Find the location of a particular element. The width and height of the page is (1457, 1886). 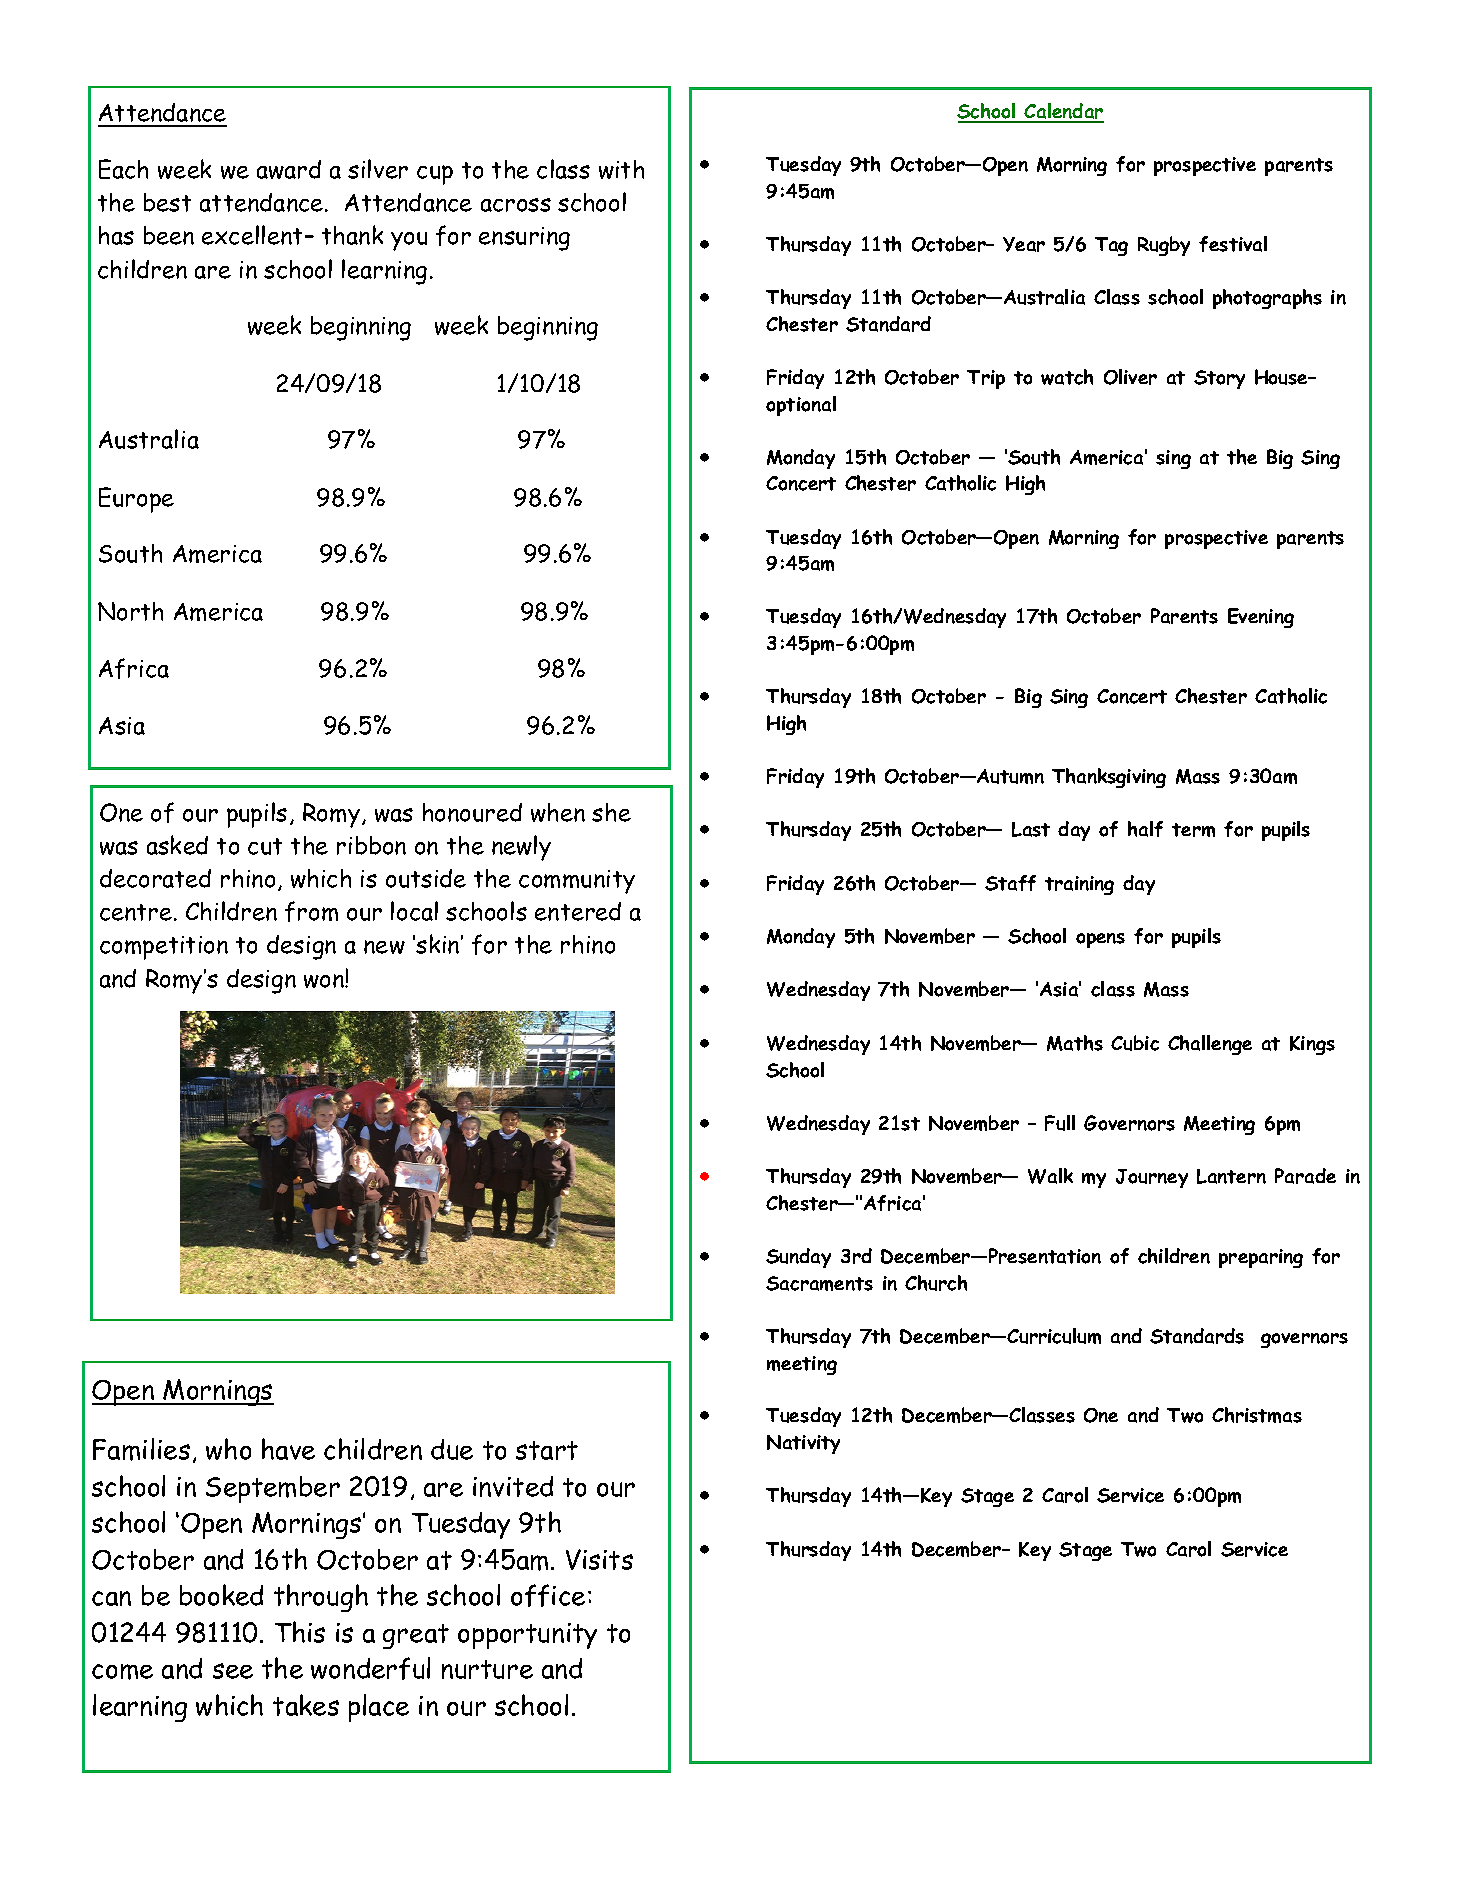

cut is located at coordinates (265, 846).
